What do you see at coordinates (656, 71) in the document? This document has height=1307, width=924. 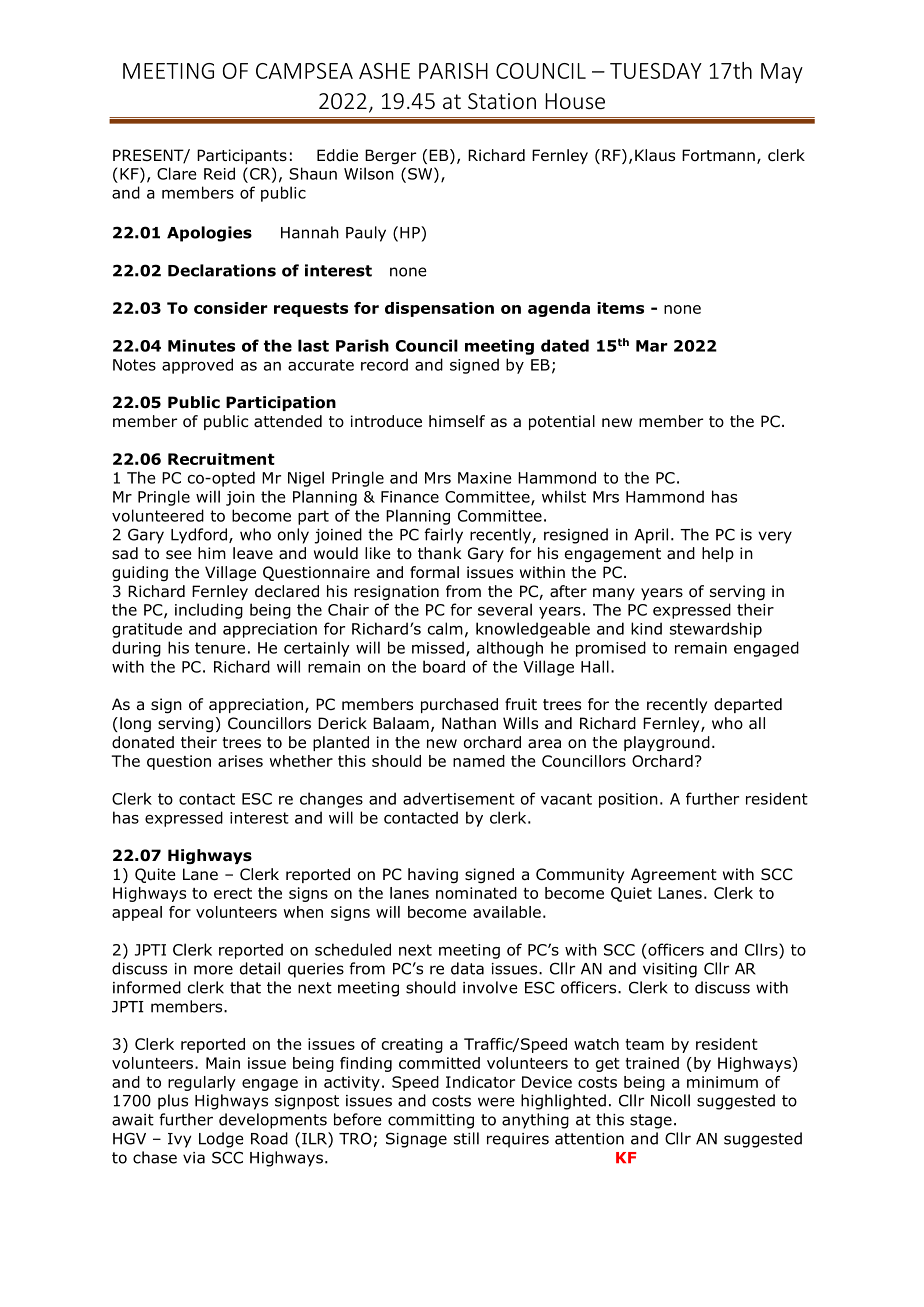 I see `TUESDAY` at bounding box center [656, 71].
